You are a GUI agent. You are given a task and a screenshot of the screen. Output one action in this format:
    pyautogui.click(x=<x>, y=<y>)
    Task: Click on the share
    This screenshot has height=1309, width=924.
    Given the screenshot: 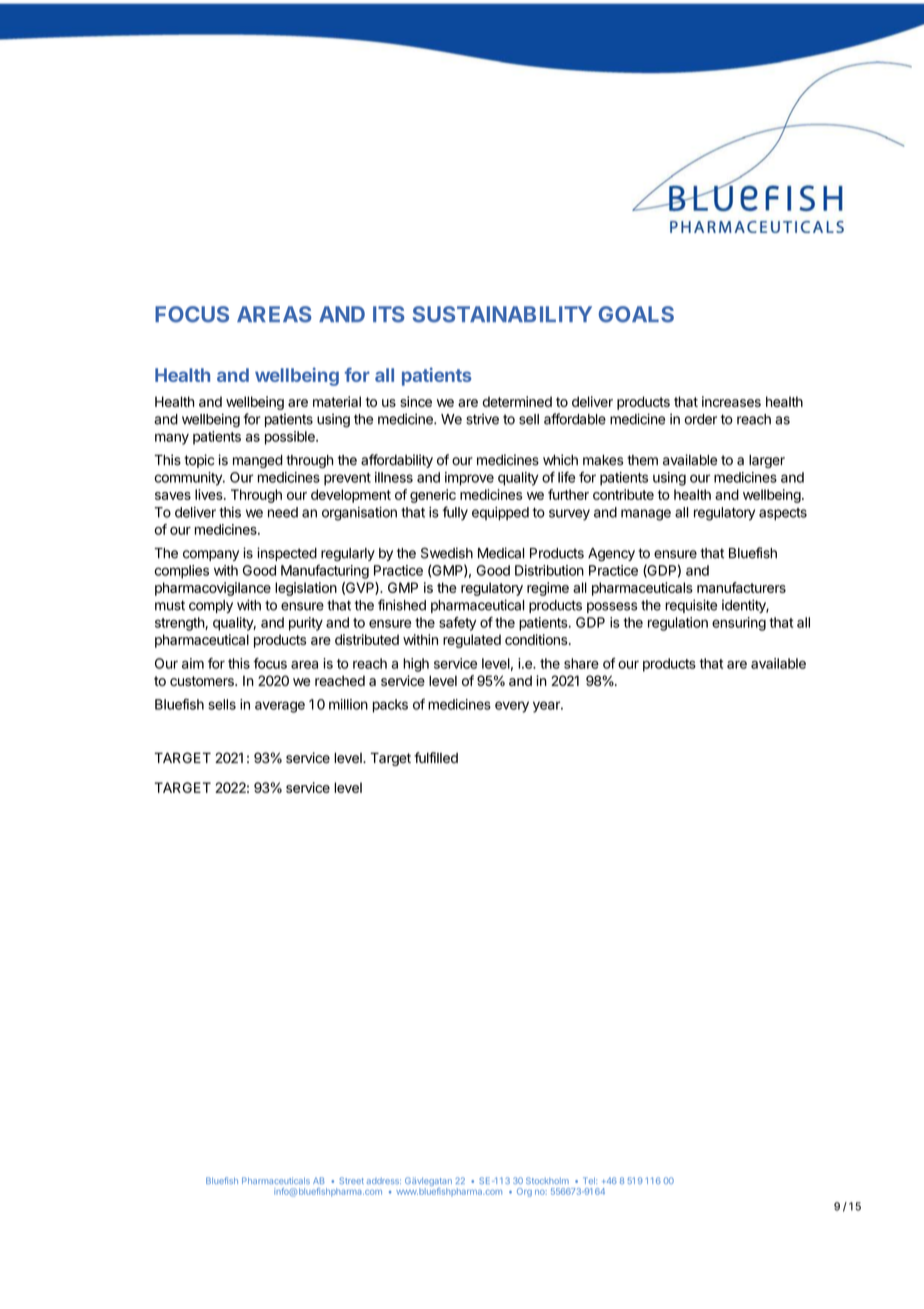 What is the action you would take?
    pyautogui.click(x=581, y=663)
